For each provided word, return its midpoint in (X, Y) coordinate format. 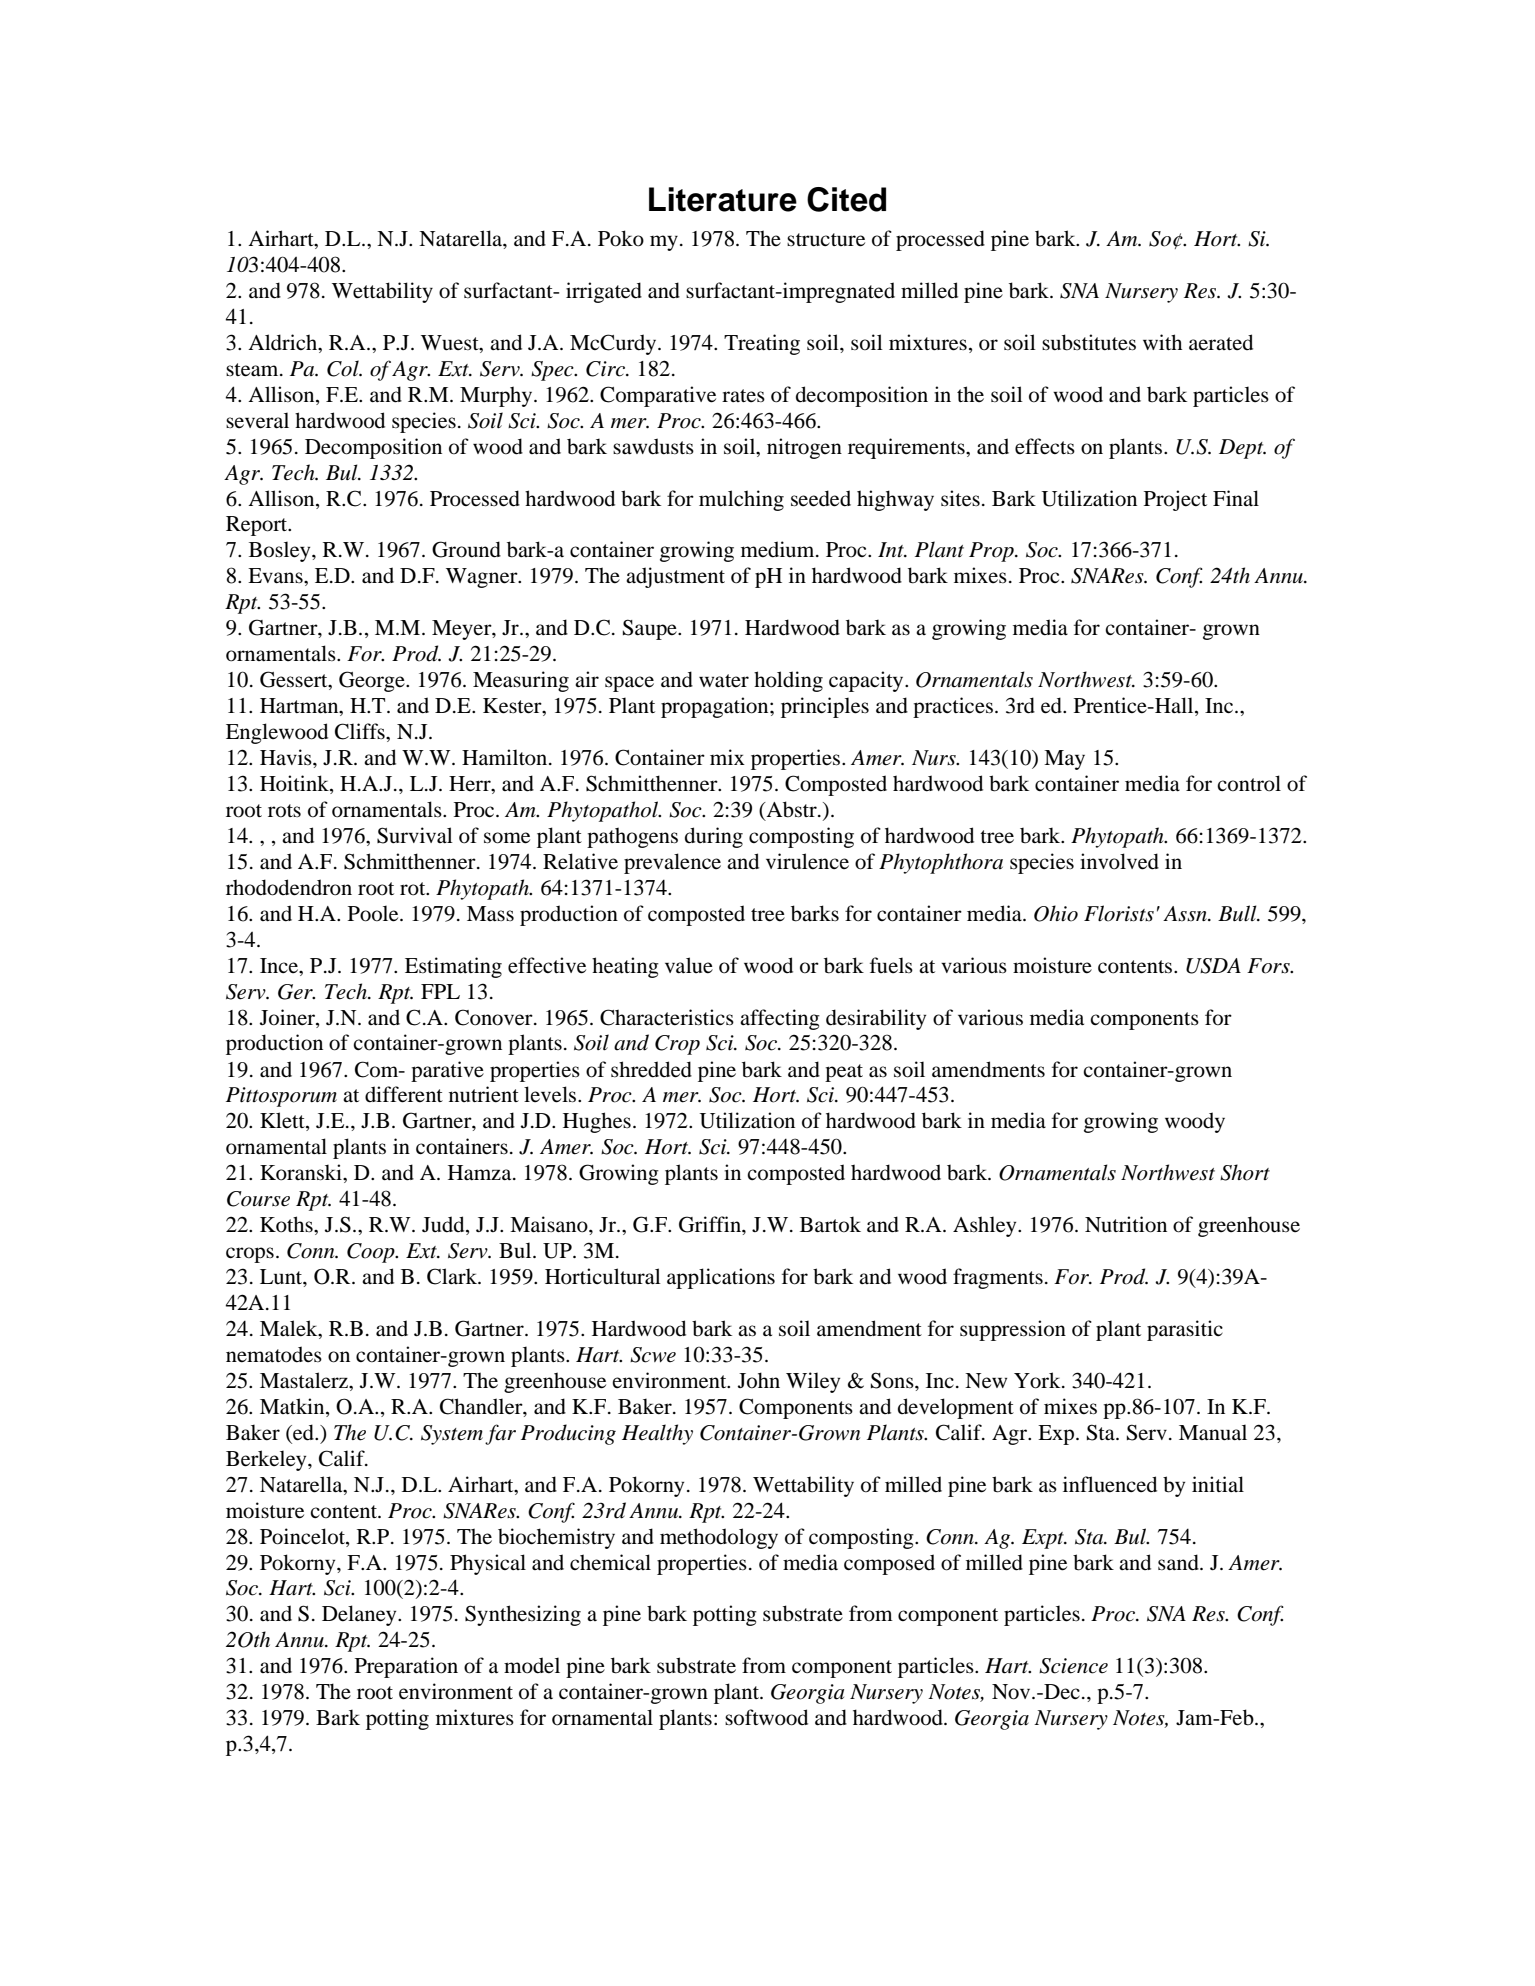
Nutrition (1126, 1224)
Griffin (711, 1224)
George (373, 681)
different (404, 1094)
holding (788, 681)
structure (826, 240)
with (1162, 342)
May (1064, 760)
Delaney (360, 1615)
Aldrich (284, 342)
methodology (719, 1538)
